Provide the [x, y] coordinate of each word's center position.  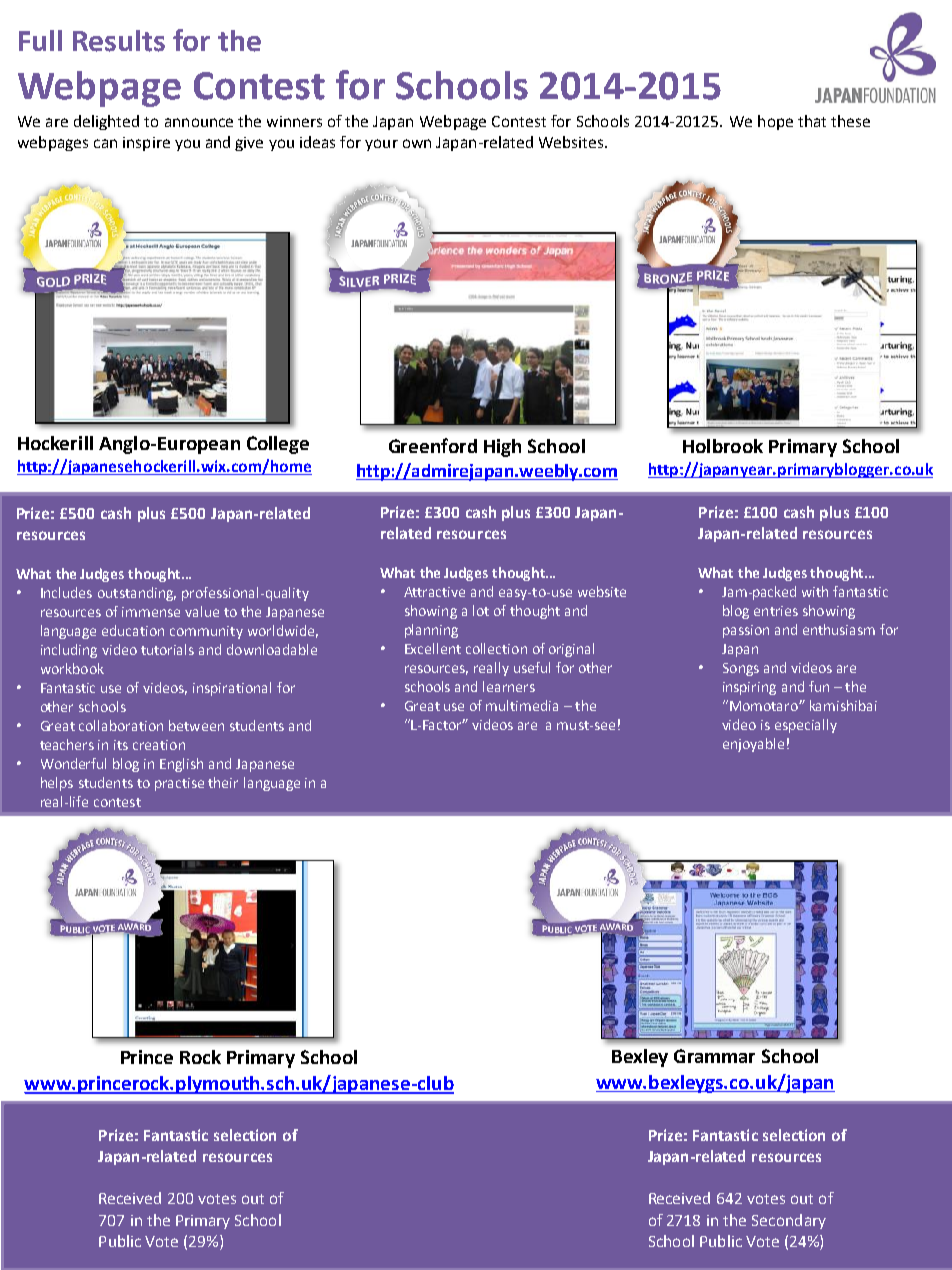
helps [57, 784]
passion [746, 631]
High [502, 448]
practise [179, 784]
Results [119, 41]
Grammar [714, 1056]
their [223, 782]
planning [431, 631]
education [133, 630]
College [278, 445]
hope [775, 122]
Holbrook [723, 446]
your [381, 145]
